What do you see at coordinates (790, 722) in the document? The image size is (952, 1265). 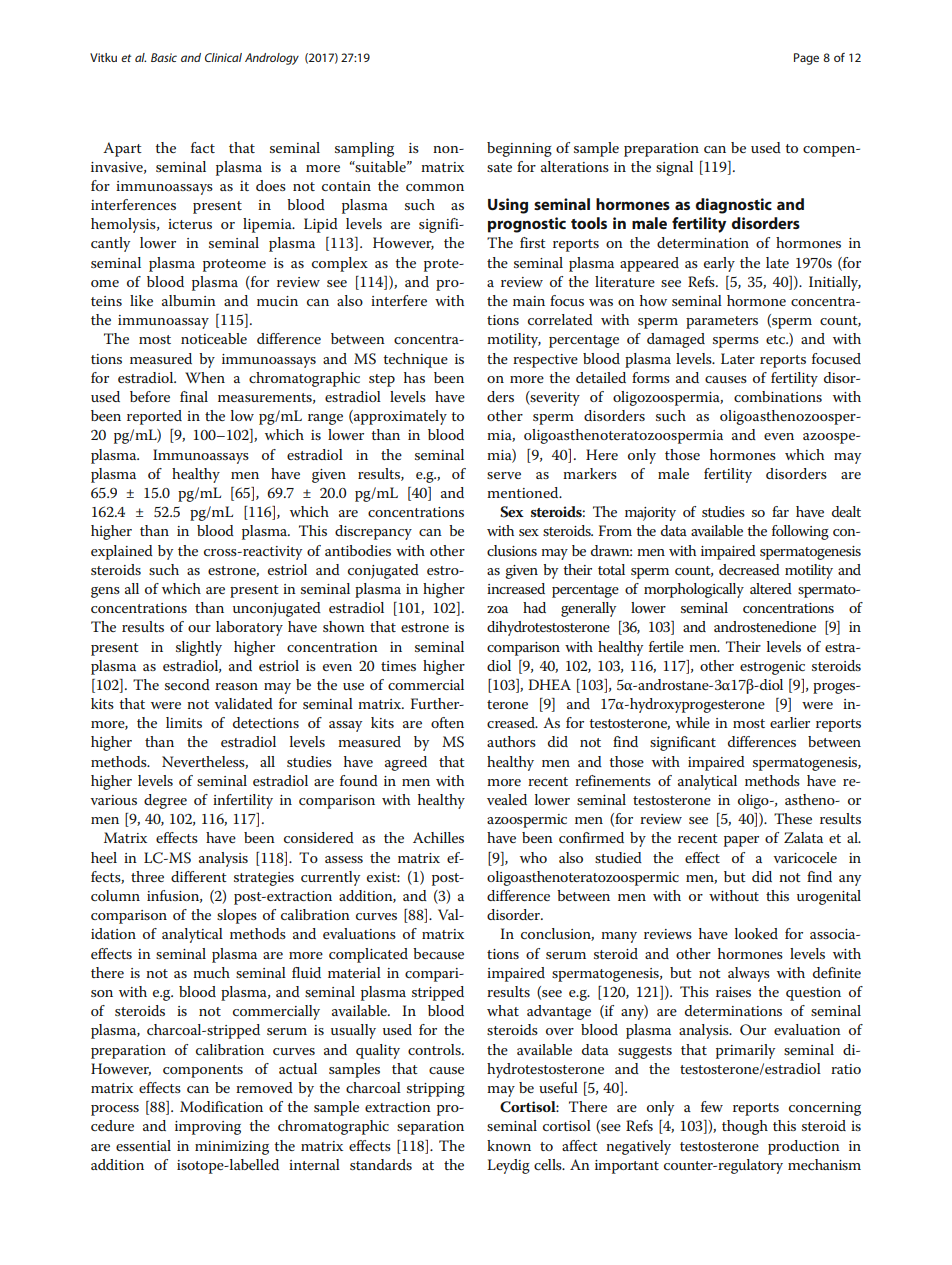 I see `earlier` at bounding box center [790, 722].
